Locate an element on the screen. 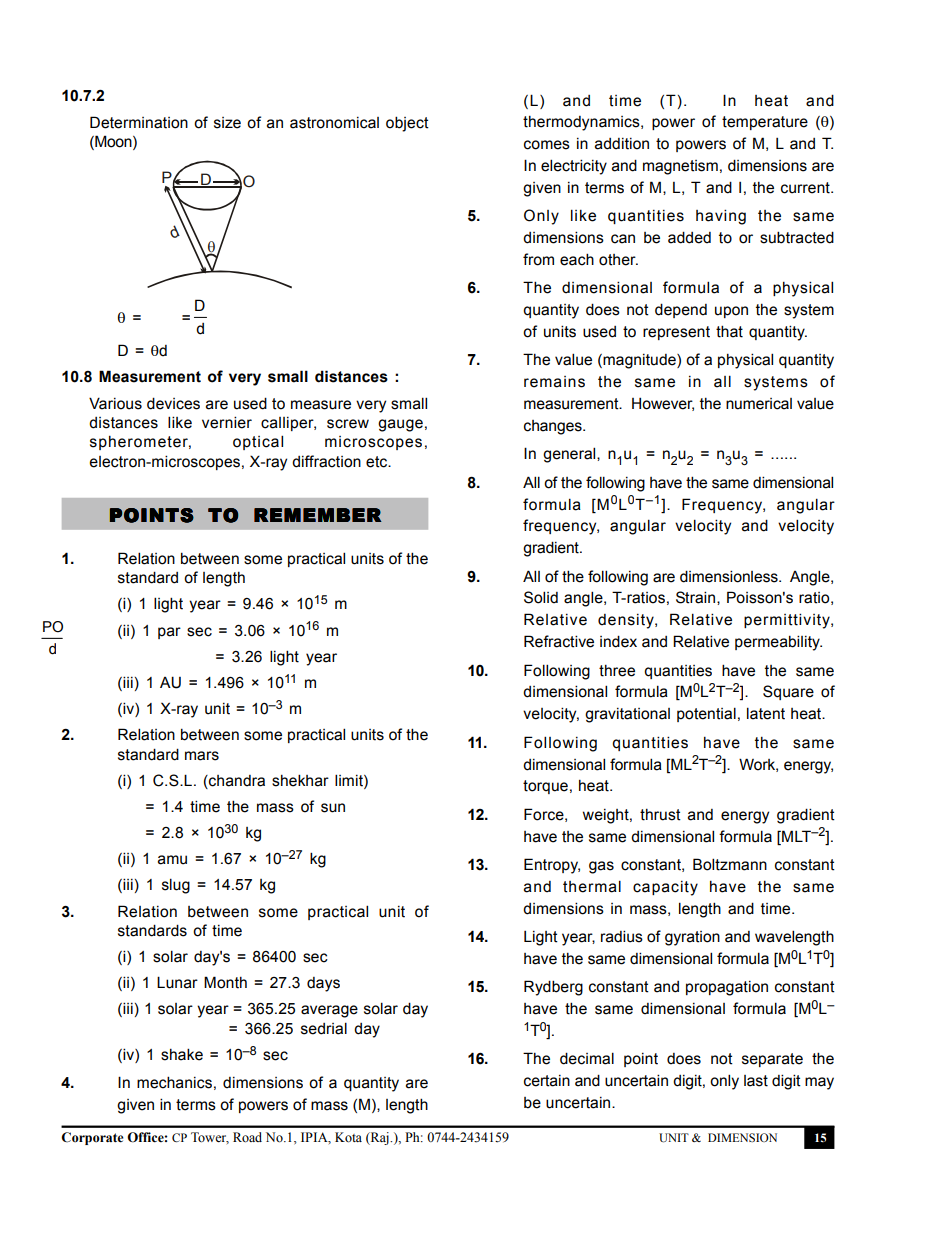 This screenshot has width=952, height=1233. numerical is located at coordinates (759, 404).
